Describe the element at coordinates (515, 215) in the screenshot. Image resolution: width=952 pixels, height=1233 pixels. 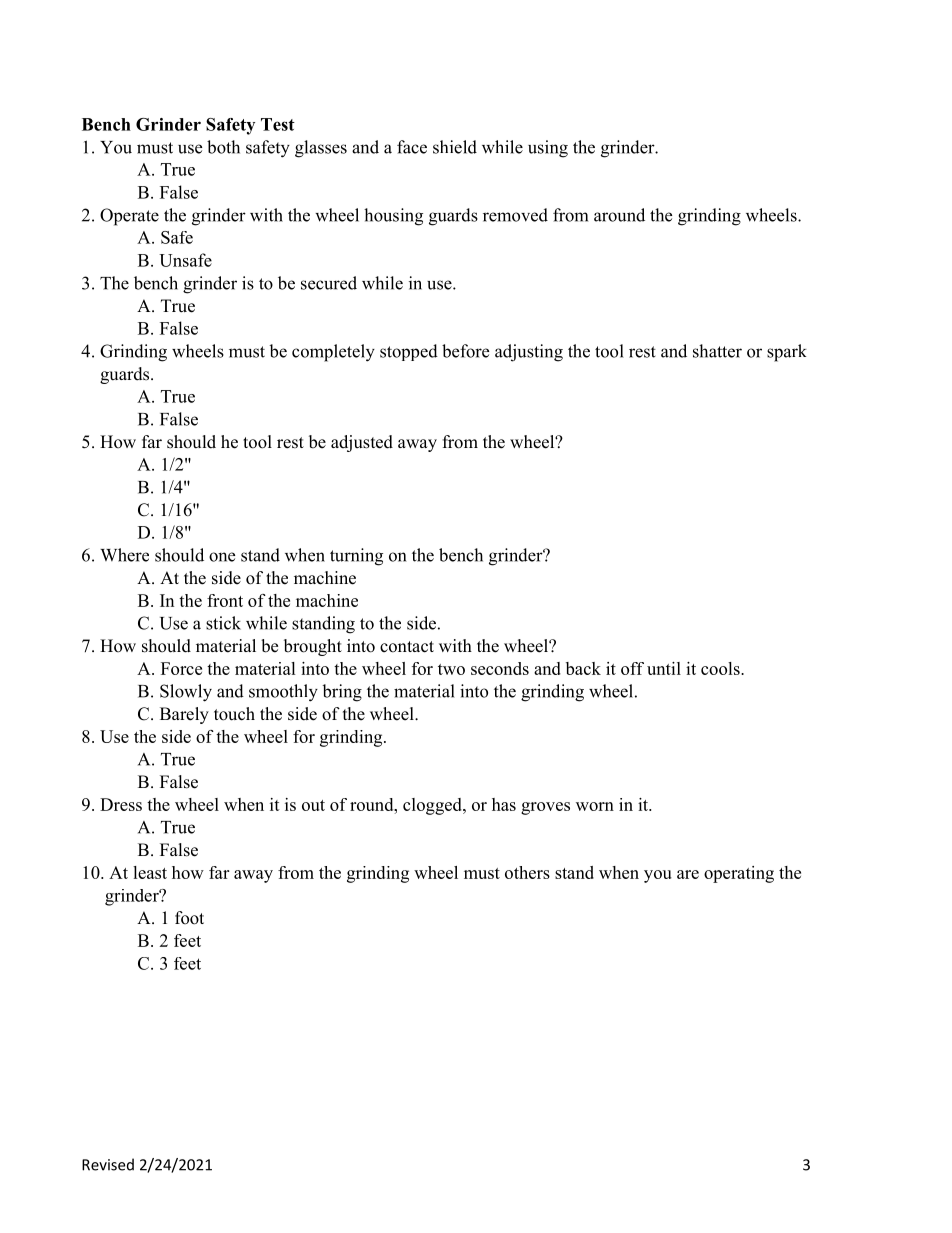
I see `removed` at that location.
